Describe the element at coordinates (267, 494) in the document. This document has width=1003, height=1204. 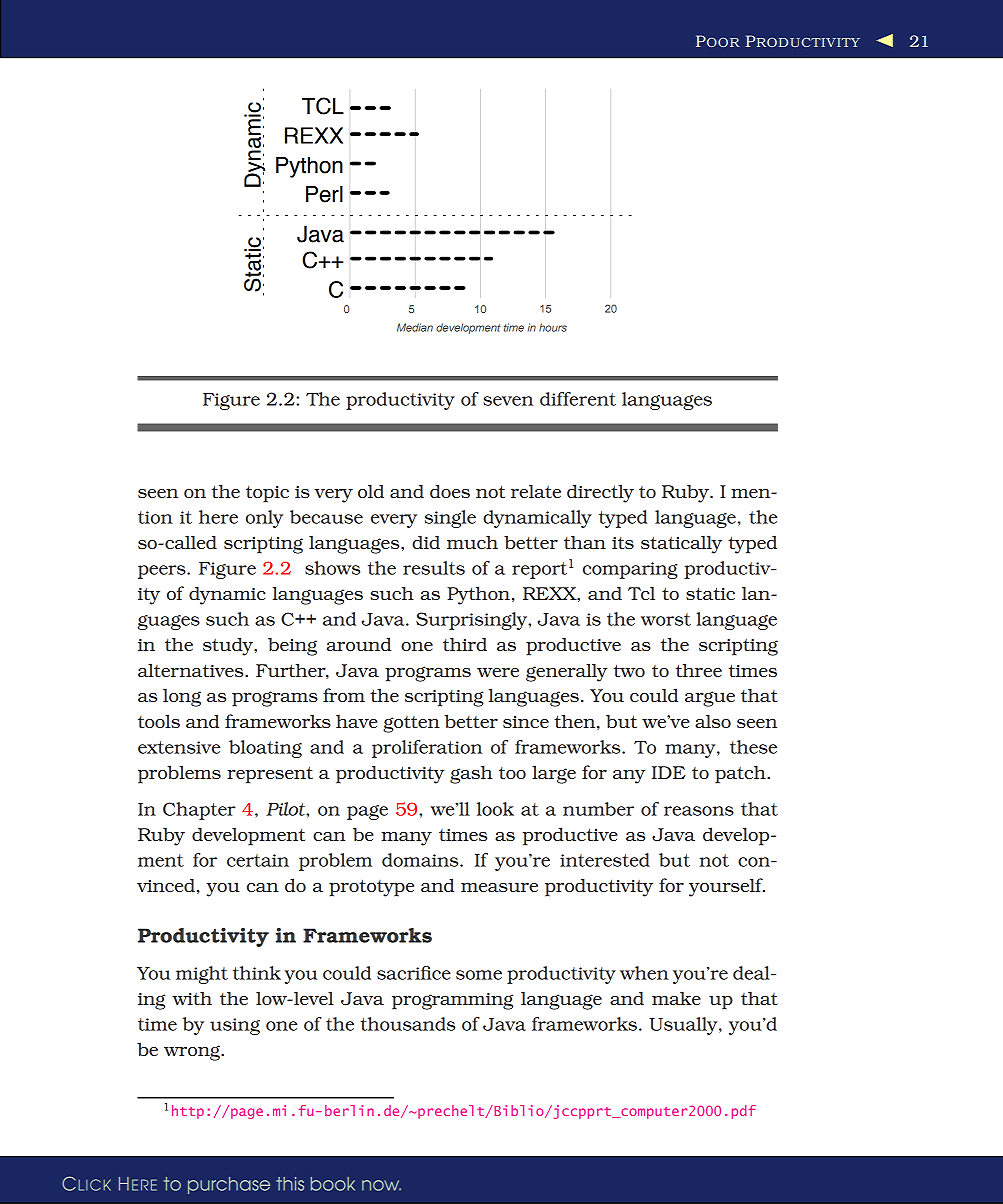
I see `topic` at that location.
